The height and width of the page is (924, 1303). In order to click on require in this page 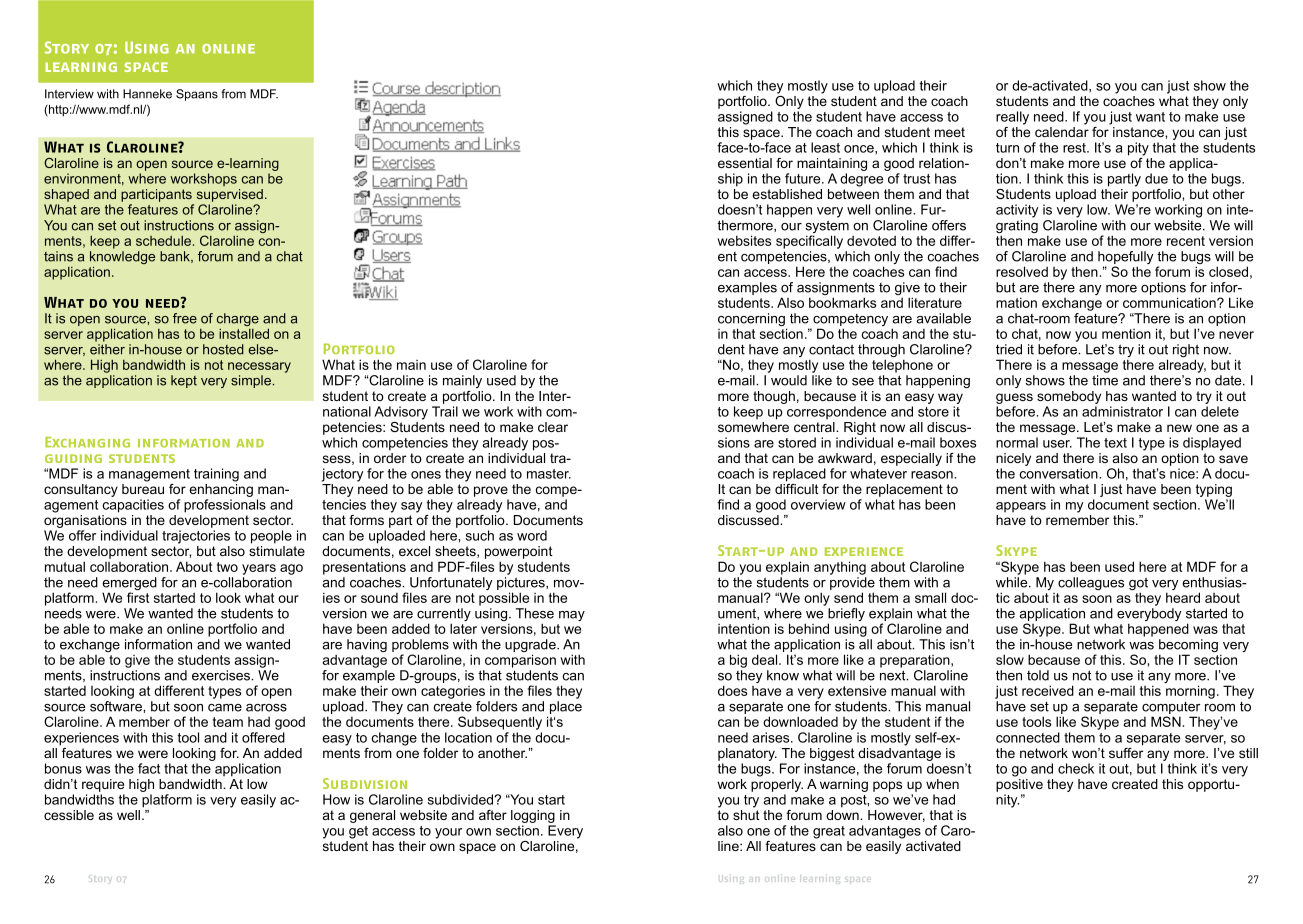, I will do `click(103, 785)`.
